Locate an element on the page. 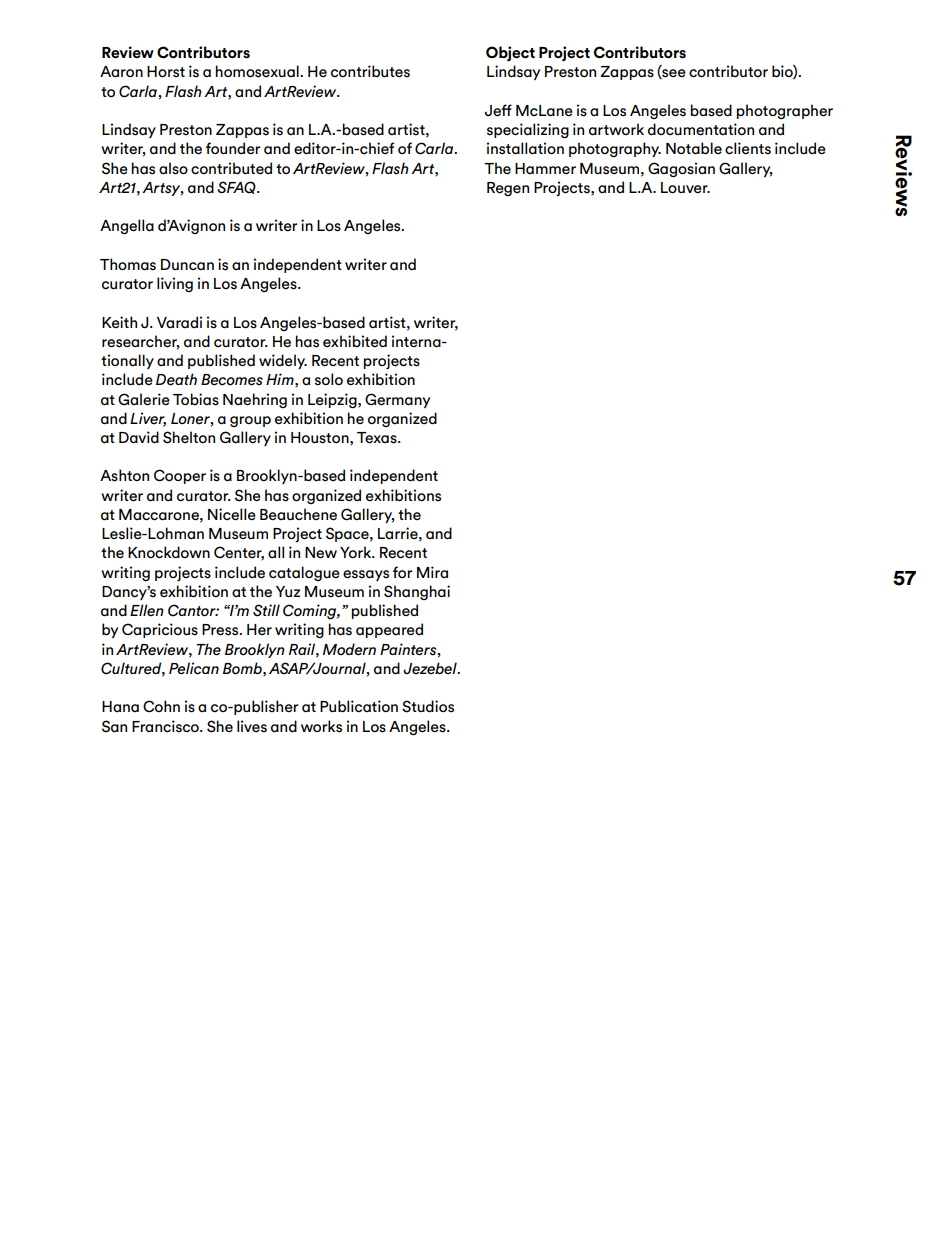  Germany is located at coordinates (397, 400).
